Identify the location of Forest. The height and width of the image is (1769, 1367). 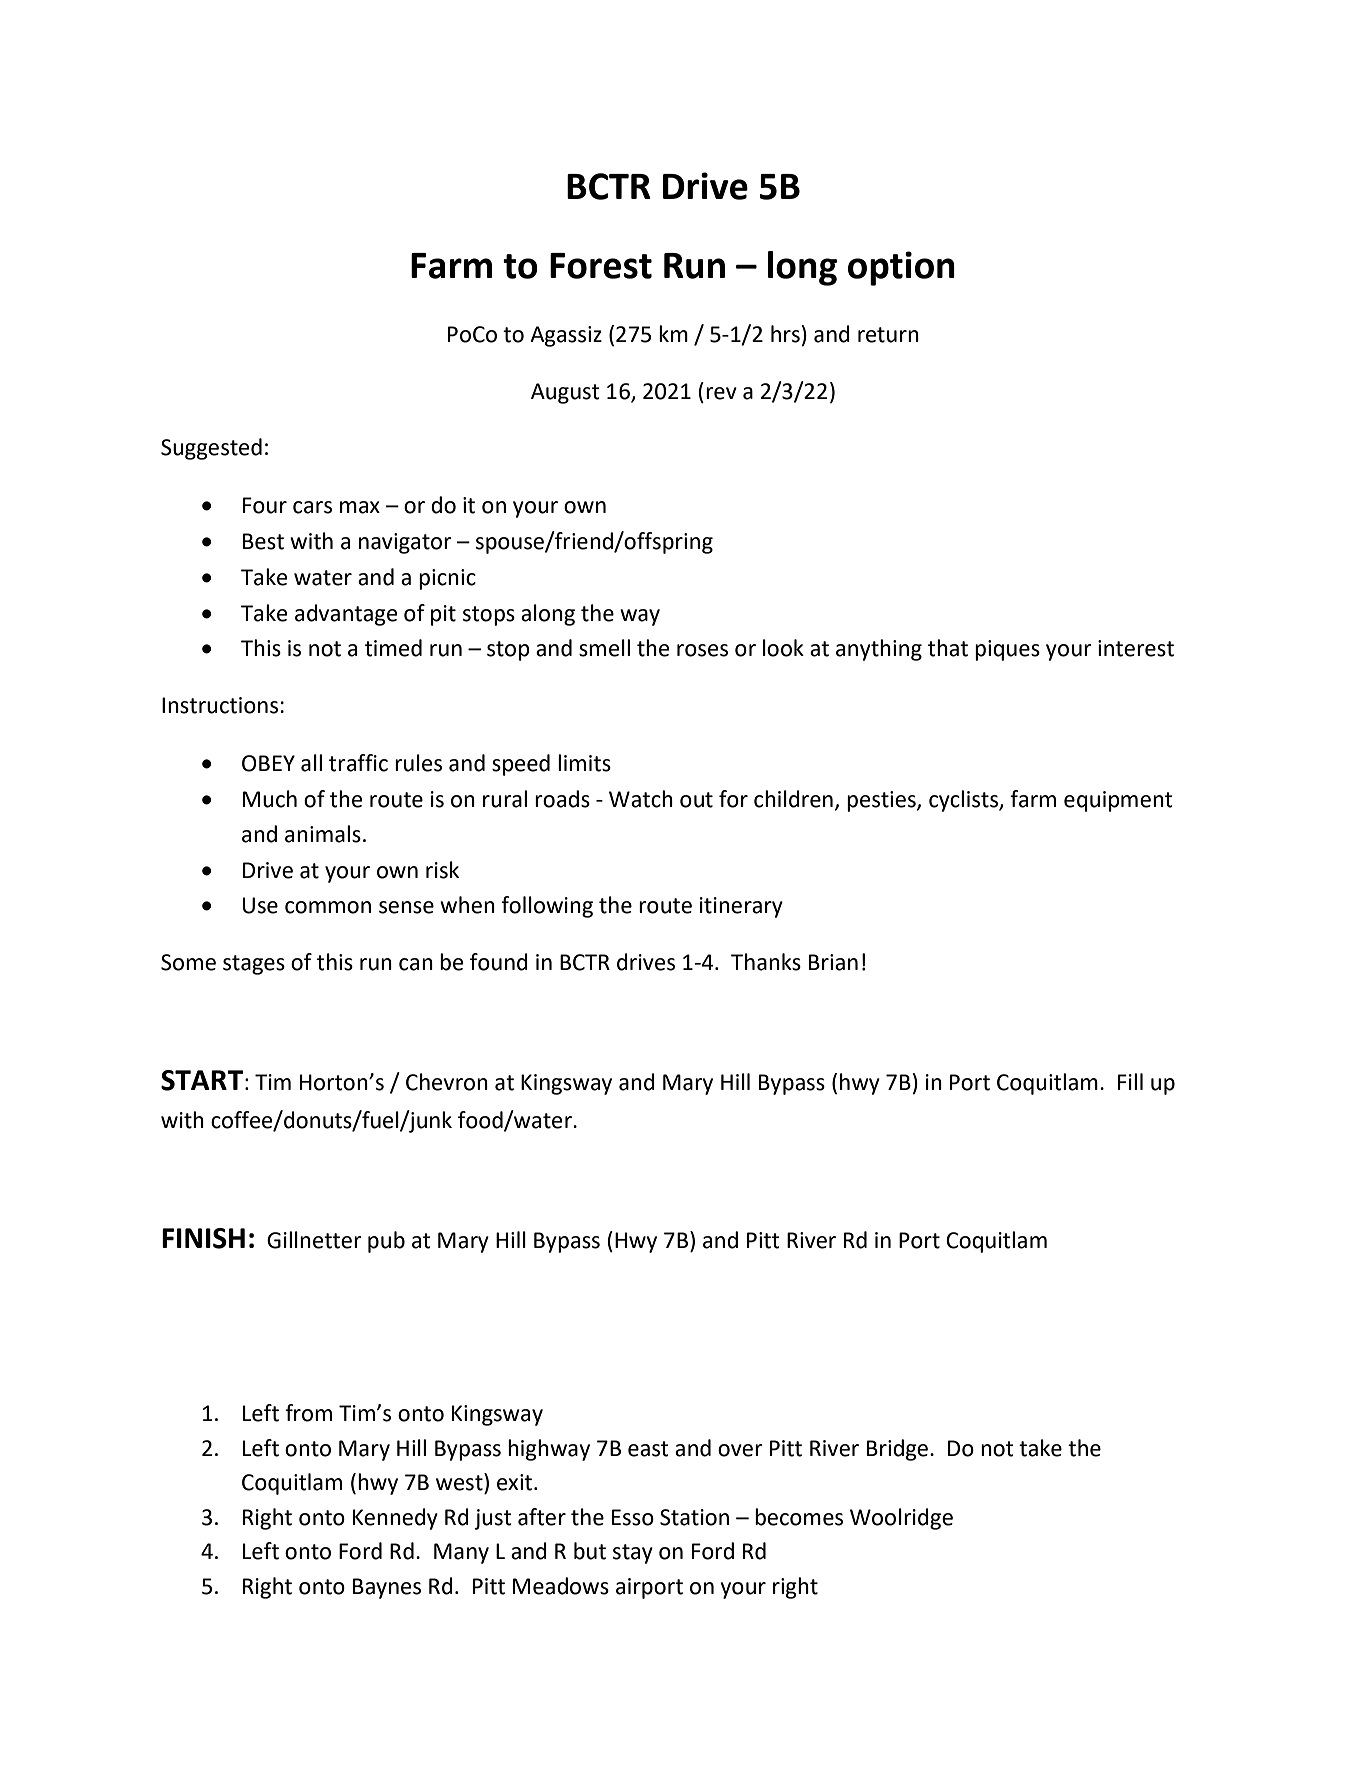
(601, 266).
